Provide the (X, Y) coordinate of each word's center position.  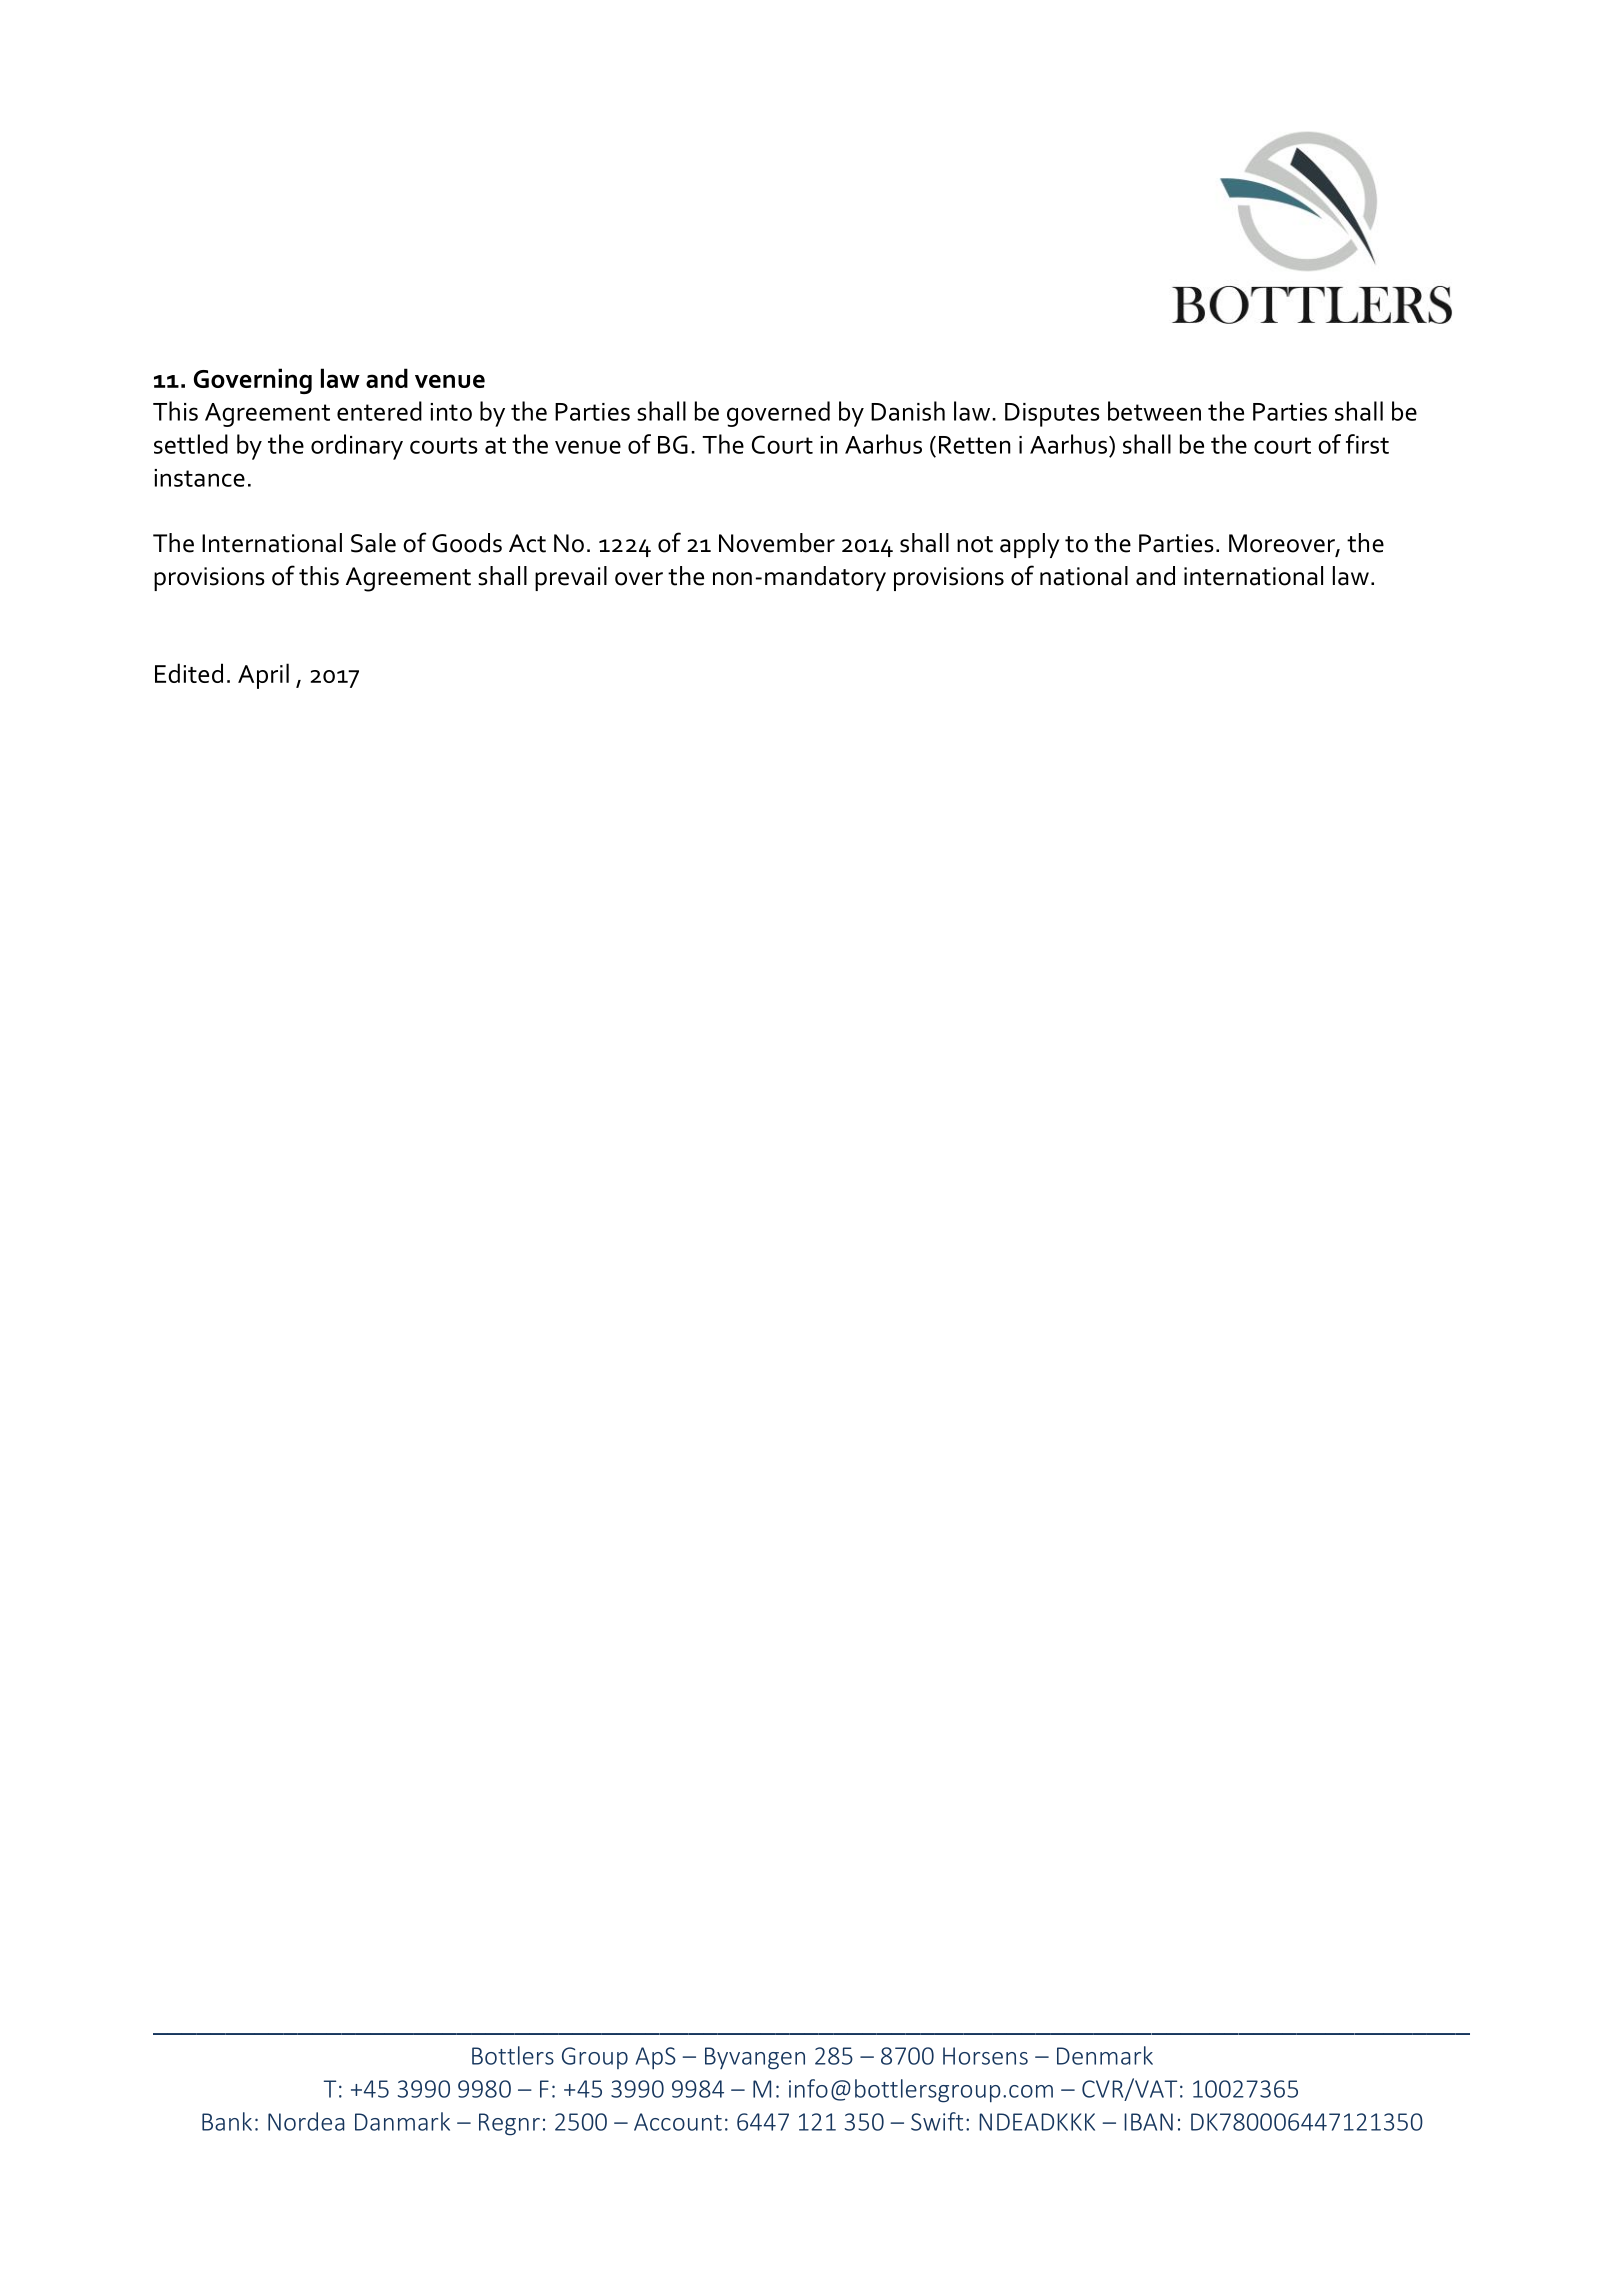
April (263, 676)
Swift (937, 2121)
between (1154, 411)
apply (1029, 545)
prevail (571, 578)
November (777, 543)
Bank (227, 2121)
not (975, 544)
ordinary (357, 447)
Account (678, 2122)
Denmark (1105, 2055)
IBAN (1148, 2122)
